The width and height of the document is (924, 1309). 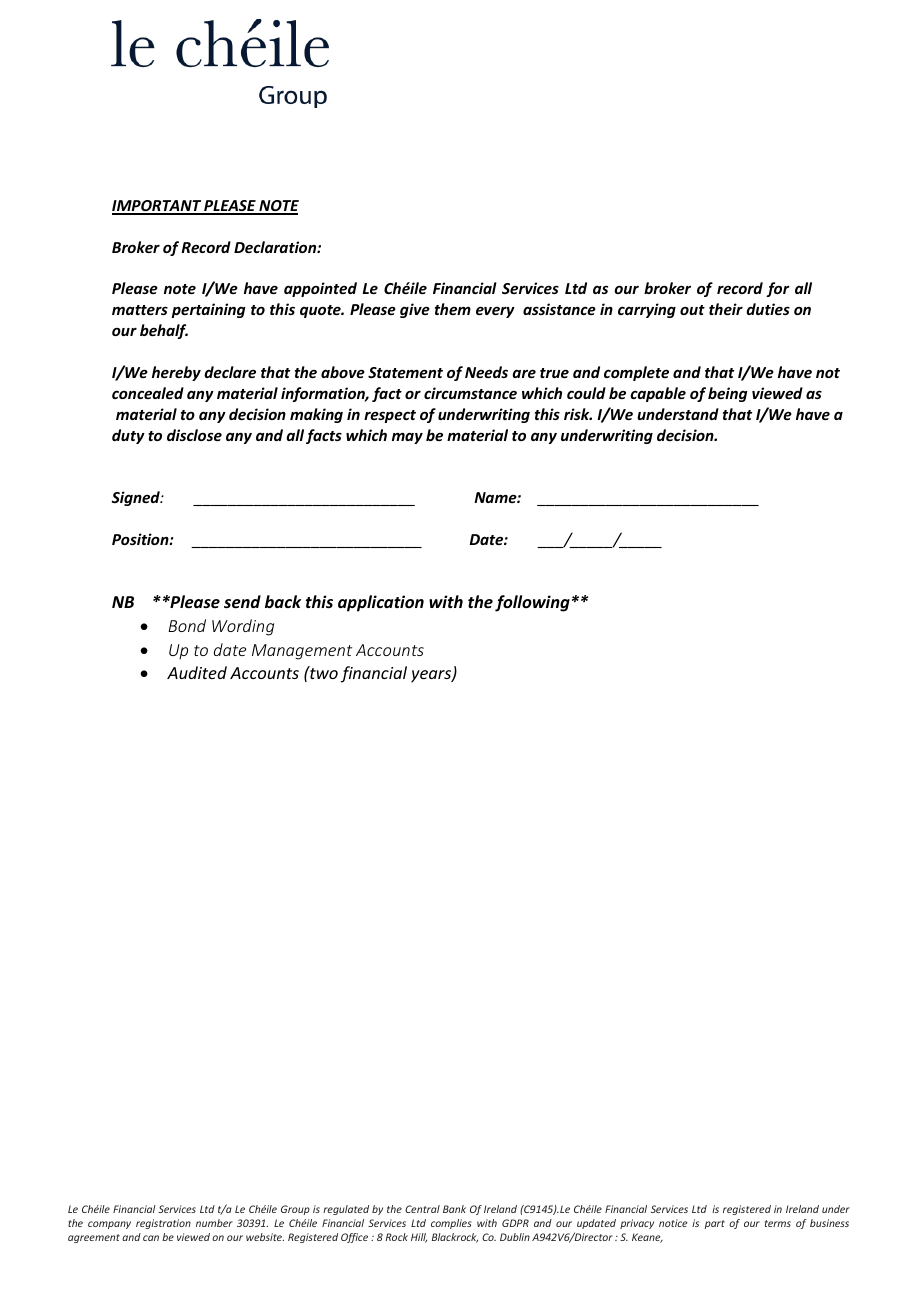 I want to click on Management, so click(x=302, y=652).
